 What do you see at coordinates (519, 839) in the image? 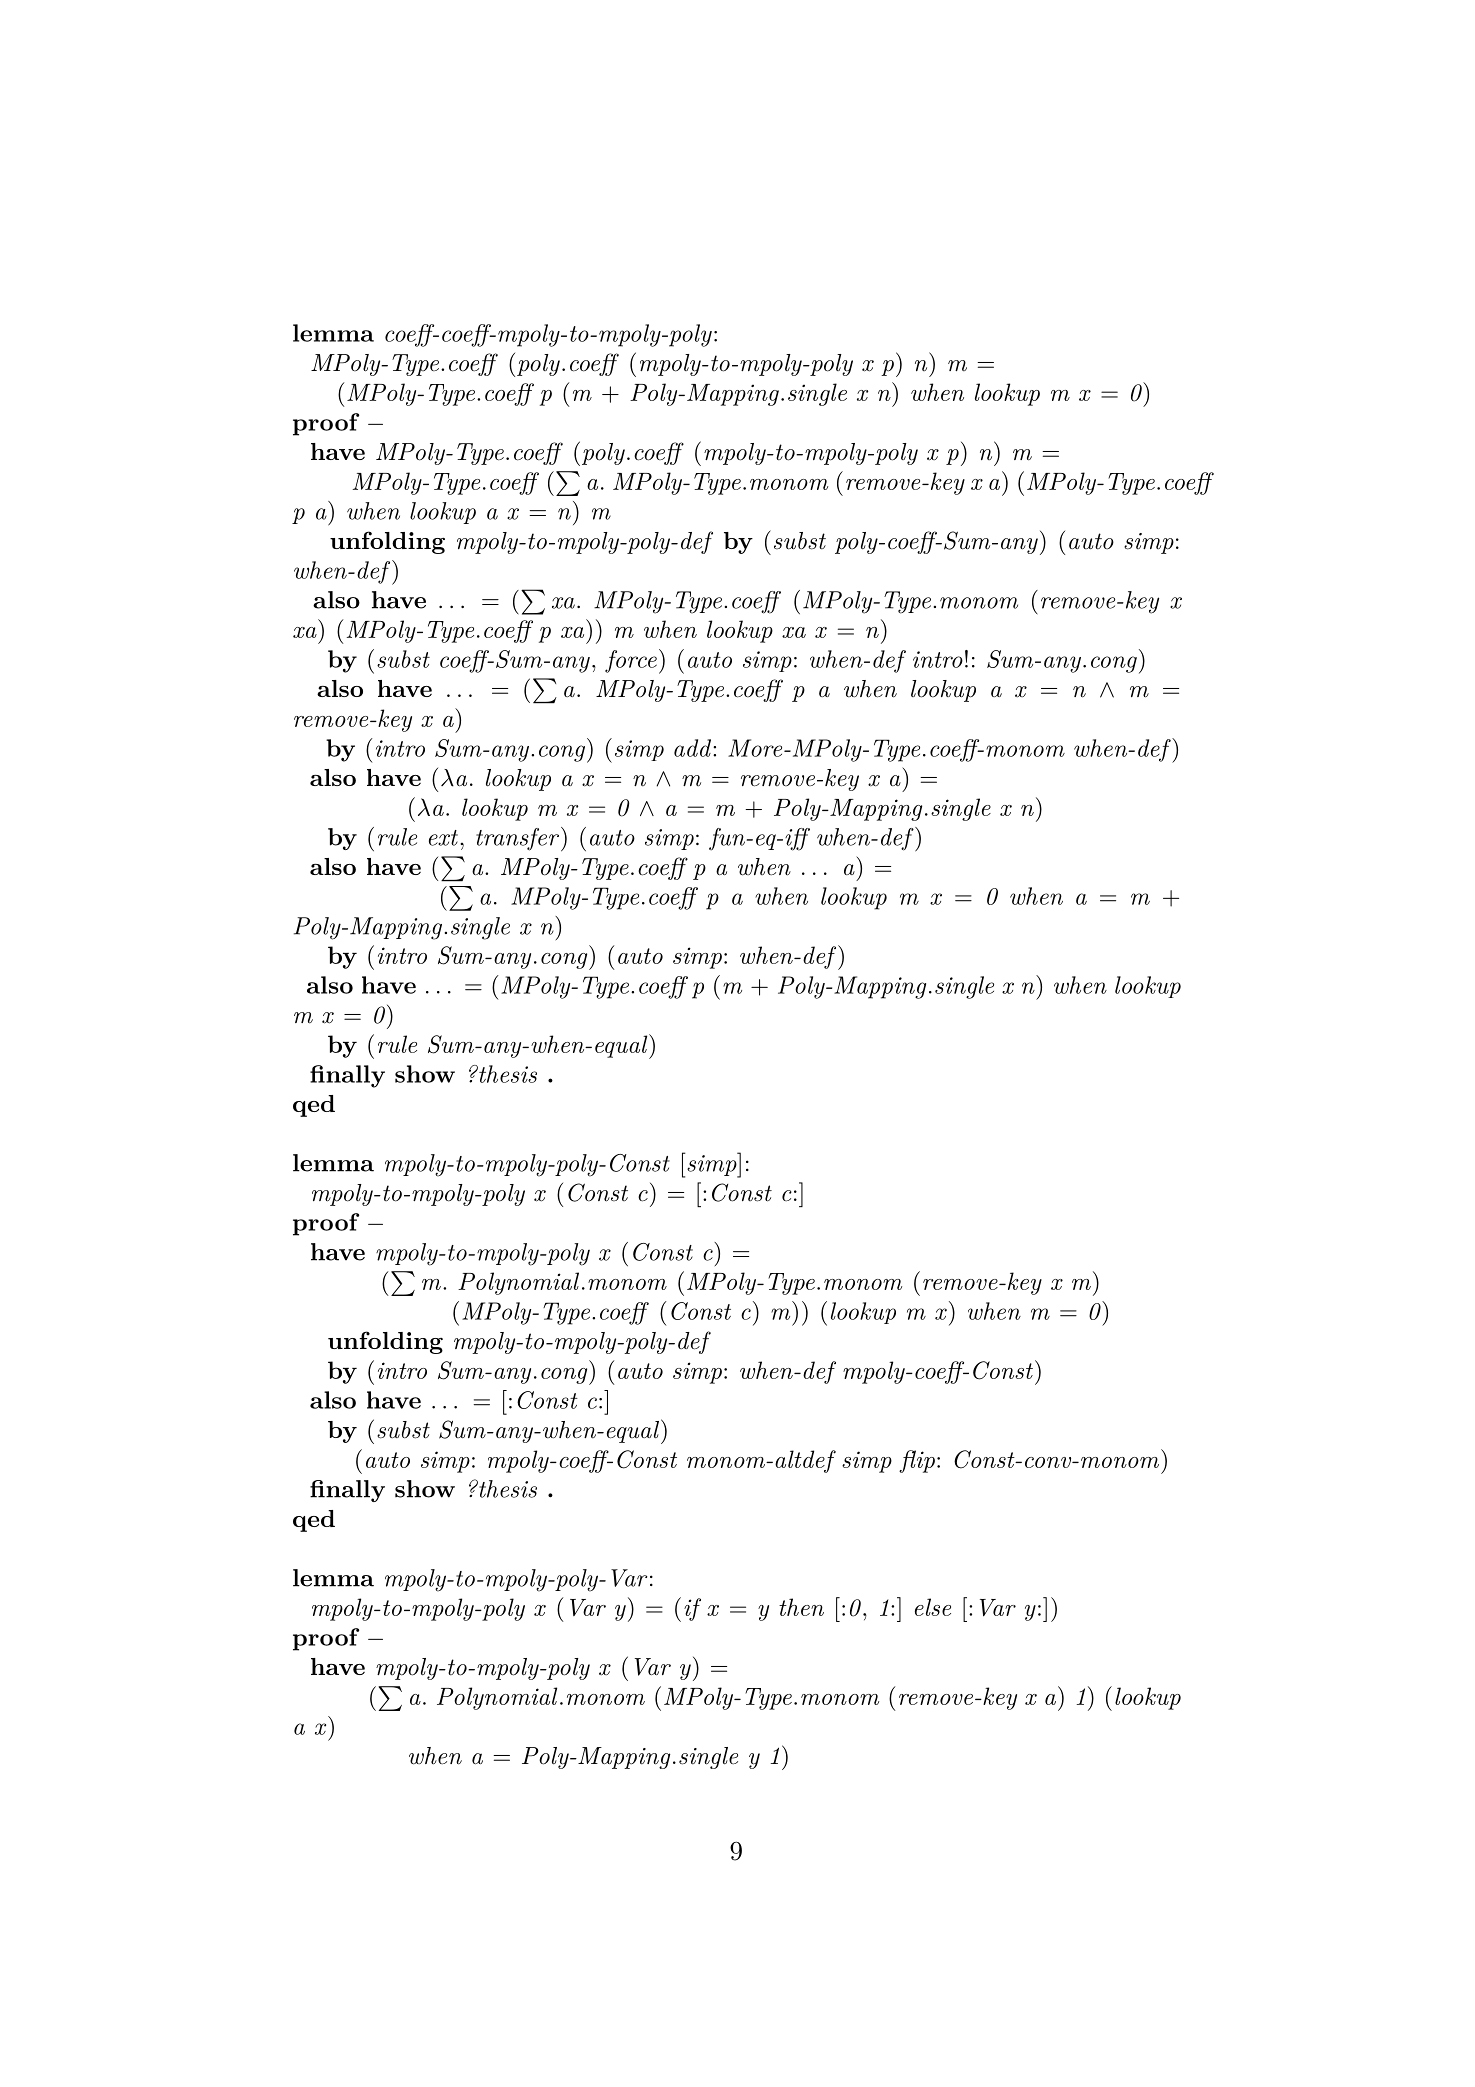
I see `transfer` at bounding box center [519, 839].
